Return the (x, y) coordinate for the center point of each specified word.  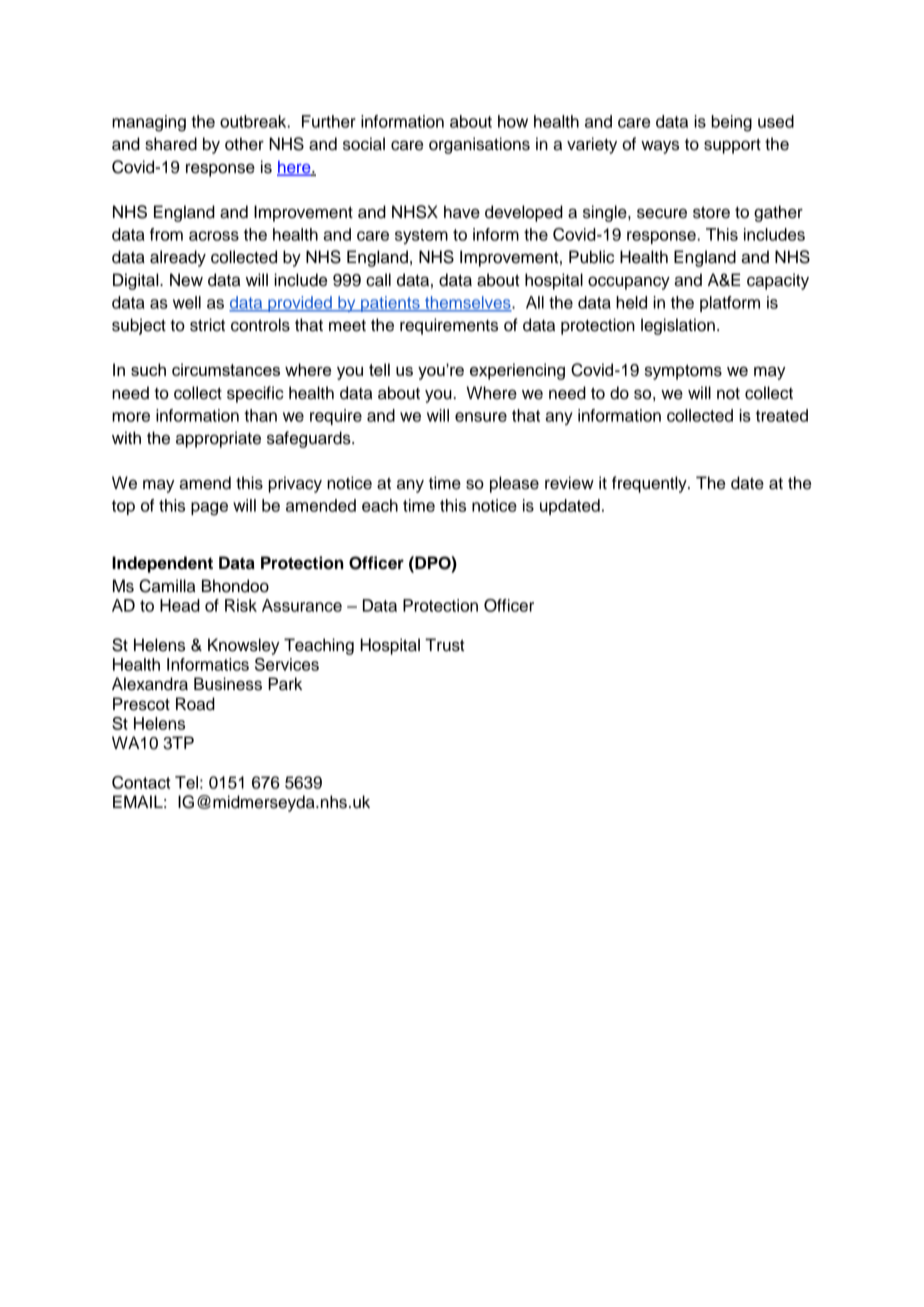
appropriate (218, 439)
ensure (481, 417)
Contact (141, 782)
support (732, 146)
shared (171, 144)
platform (730, 304)
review (569, 483)
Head (180, 605)
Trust (444, 645)
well (187, 302)
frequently (650, 484)
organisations (479, 145)
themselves (468, 303)
